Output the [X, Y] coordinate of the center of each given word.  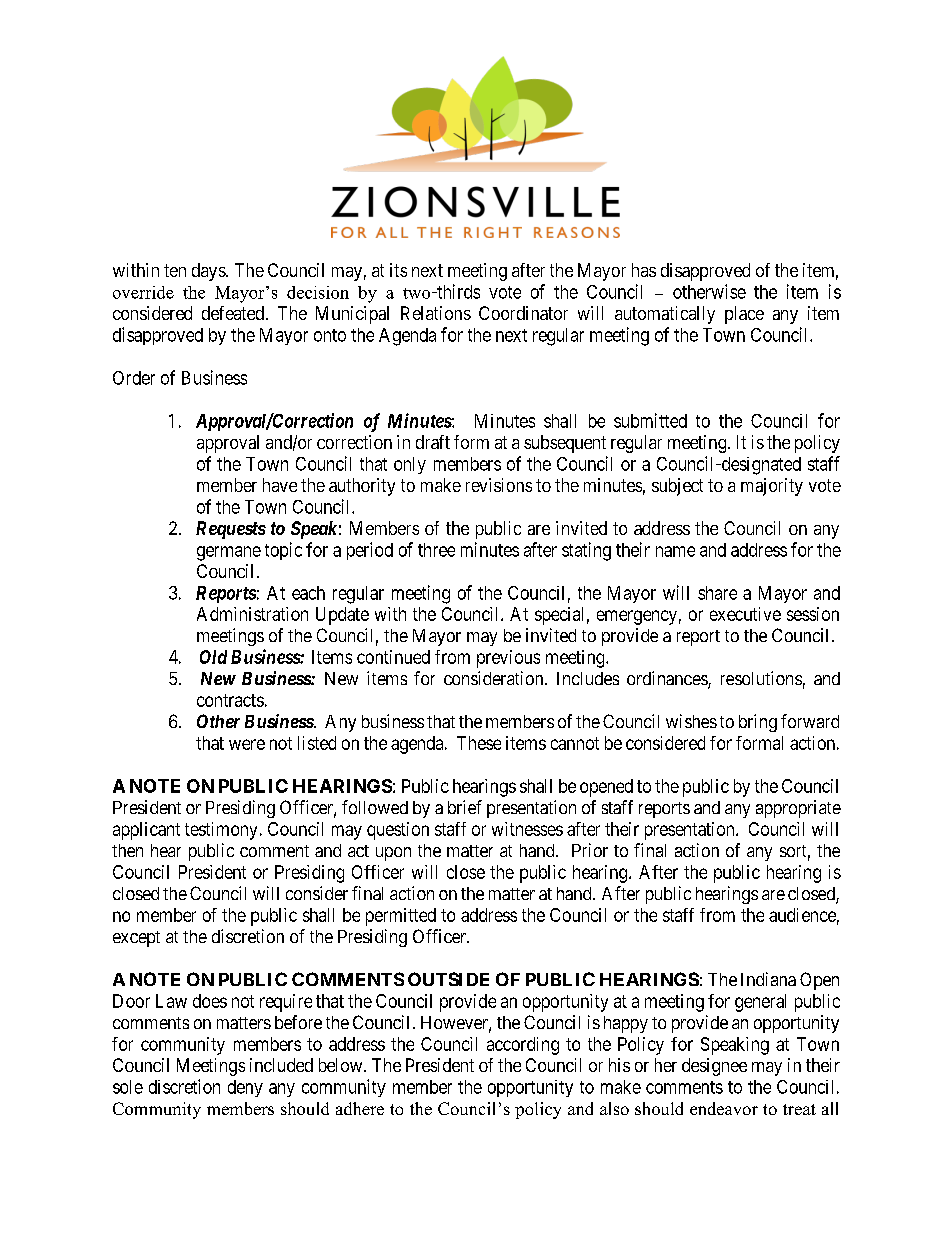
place [744, 315]
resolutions [761, 678]
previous [508, 659]
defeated [233, 313]
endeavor [724, 1108]
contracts [230, 700]
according [523, 1046]
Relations [436, 313]
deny [245, 1088]
